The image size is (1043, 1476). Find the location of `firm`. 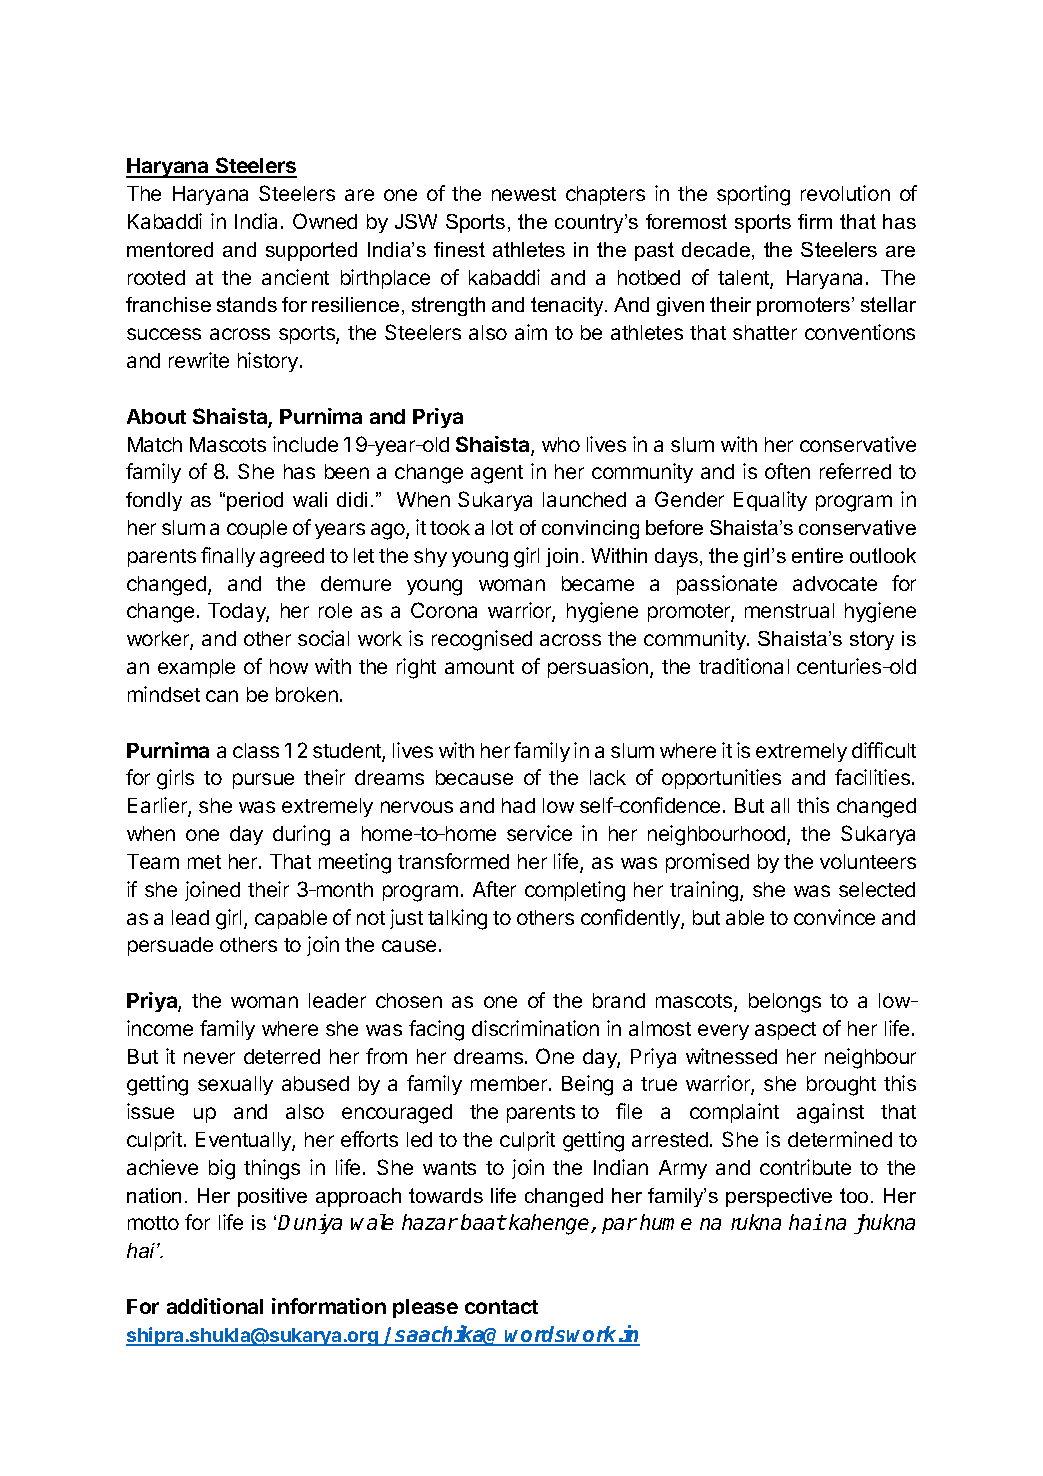

firm is located at coordinates (815, 221).
